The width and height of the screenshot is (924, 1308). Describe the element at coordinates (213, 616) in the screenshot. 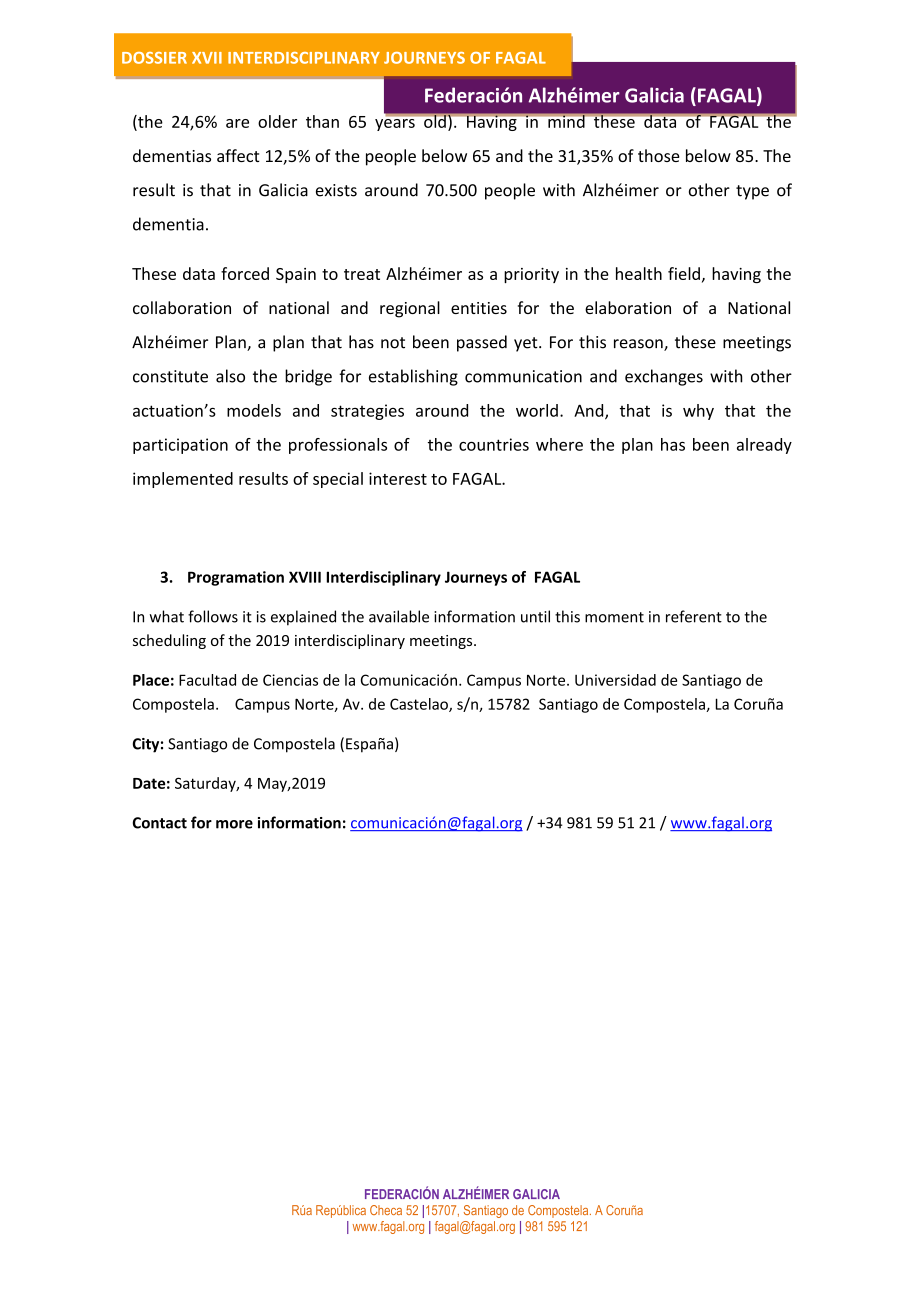

I see `follows` at that location.
